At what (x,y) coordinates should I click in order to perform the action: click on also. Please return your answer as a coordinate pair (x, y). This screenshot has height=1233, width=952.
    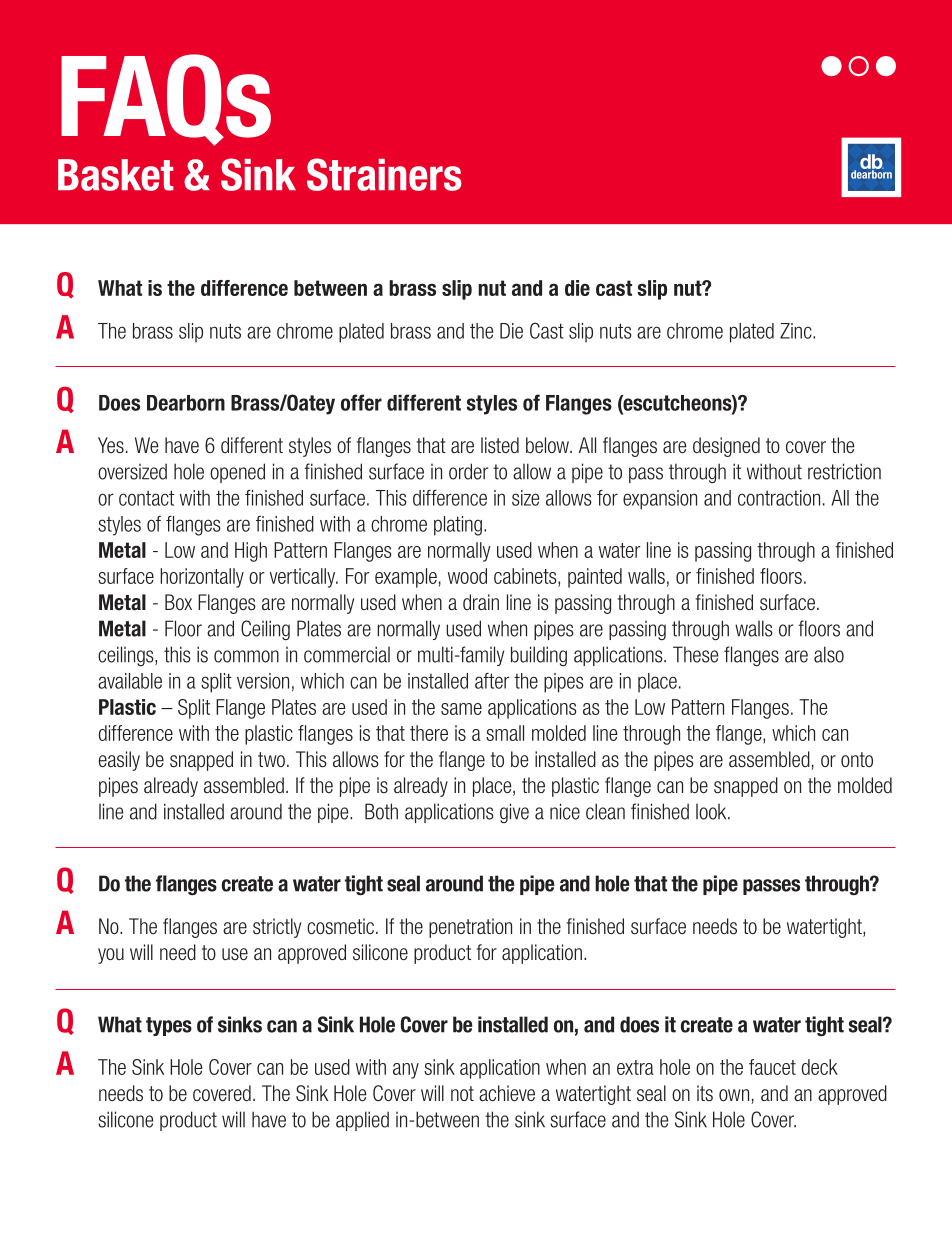
    Looking at the image, I should click on (829, 654).
